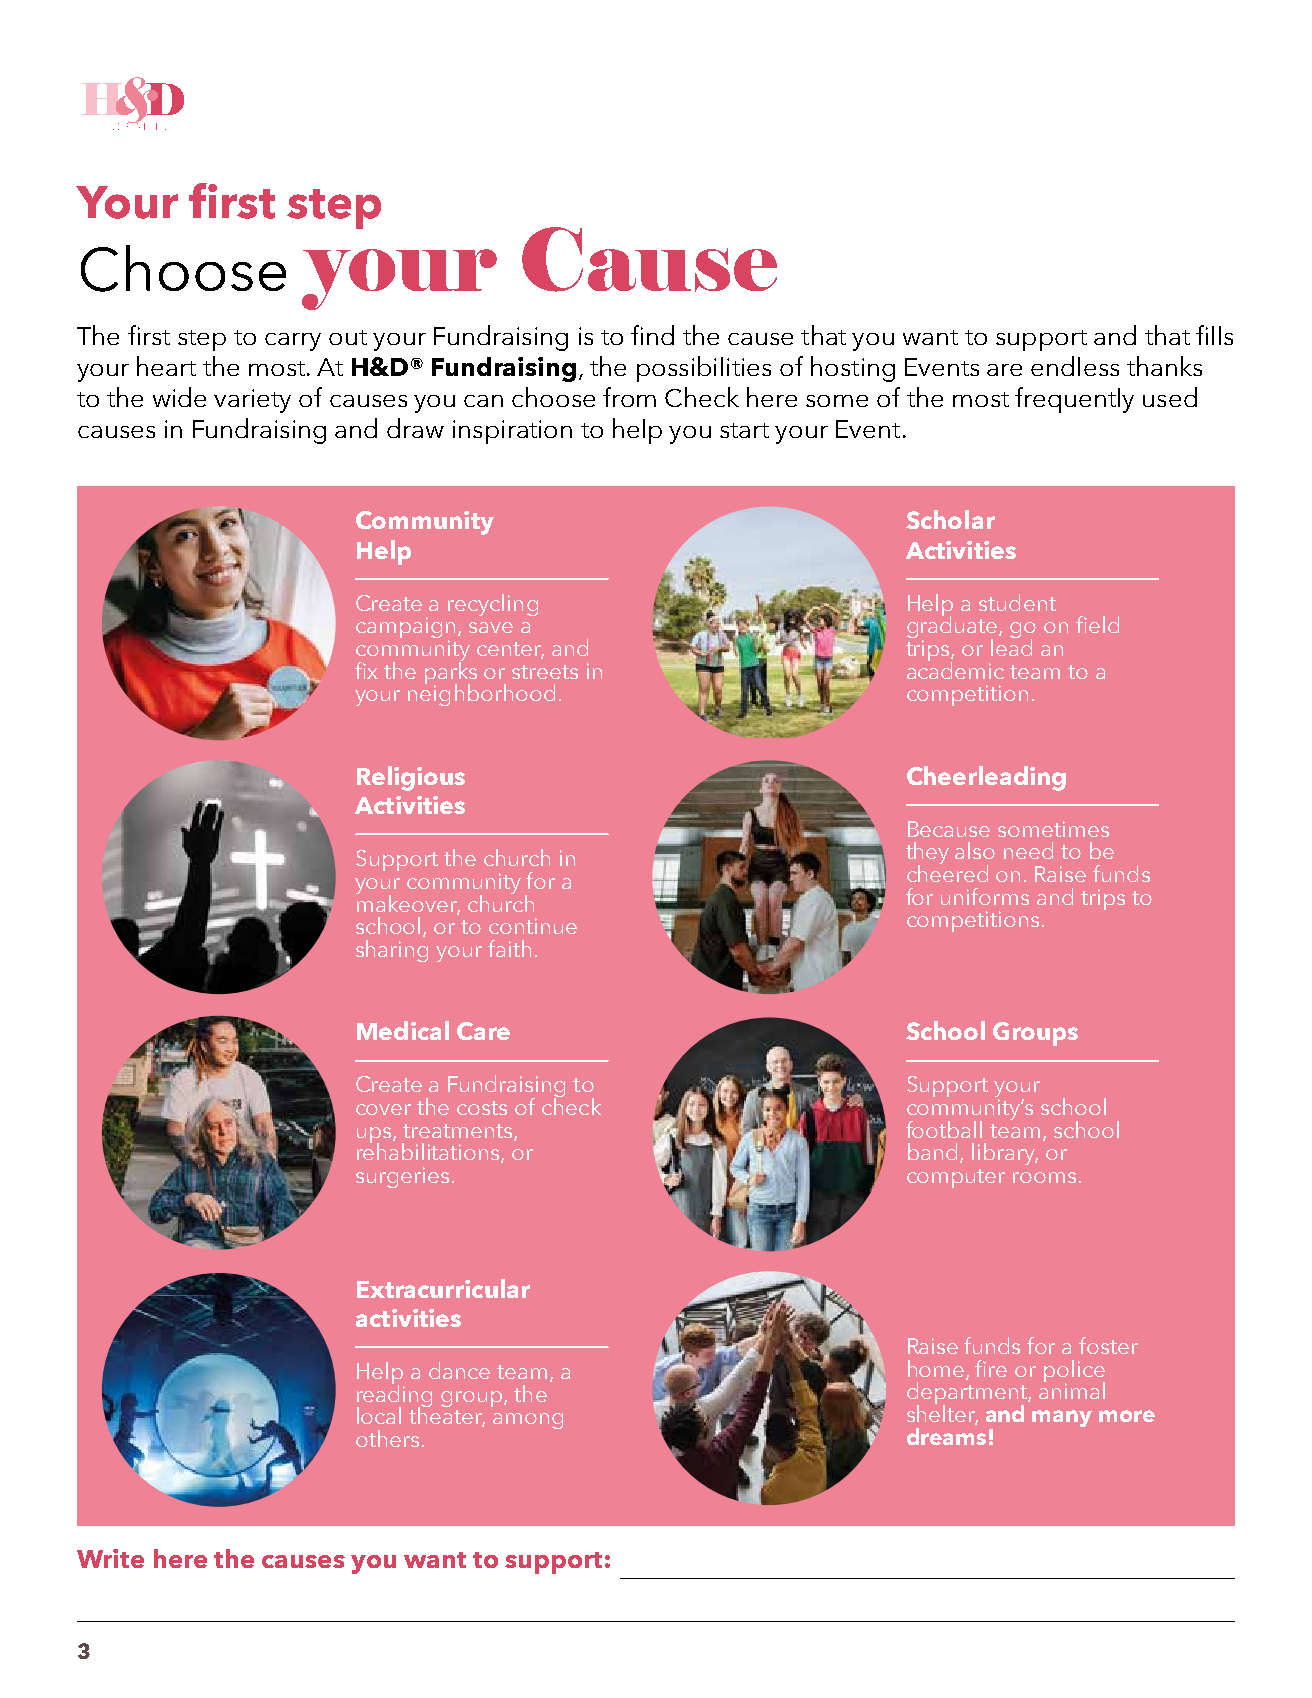 This page has height=1698, width=1312. Describe the element at coordinates (1044, 1177) in the page. I see `rooms` at that location.
